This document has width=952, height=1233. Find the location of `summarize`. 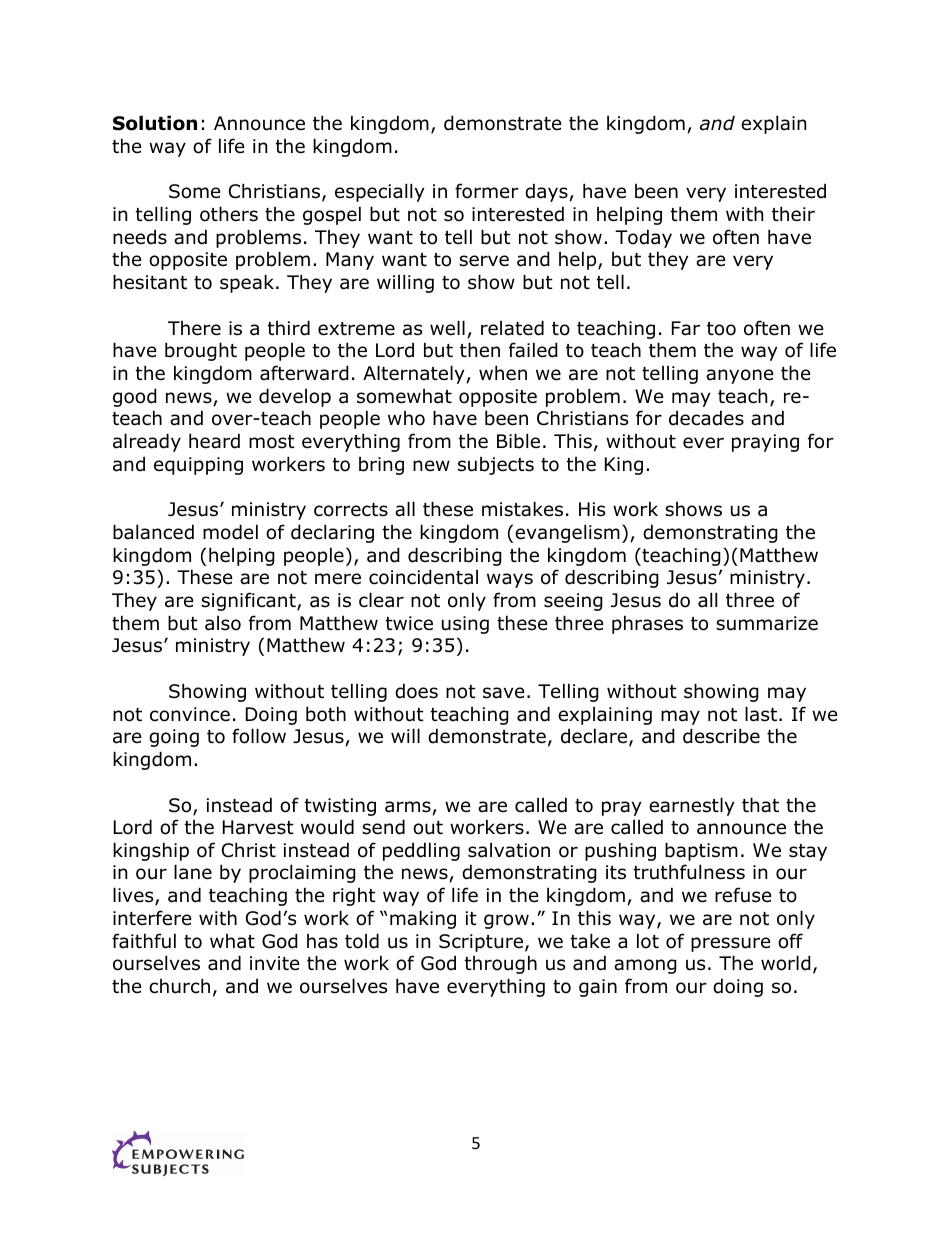

summarize is located at coordinates (767, 623).
